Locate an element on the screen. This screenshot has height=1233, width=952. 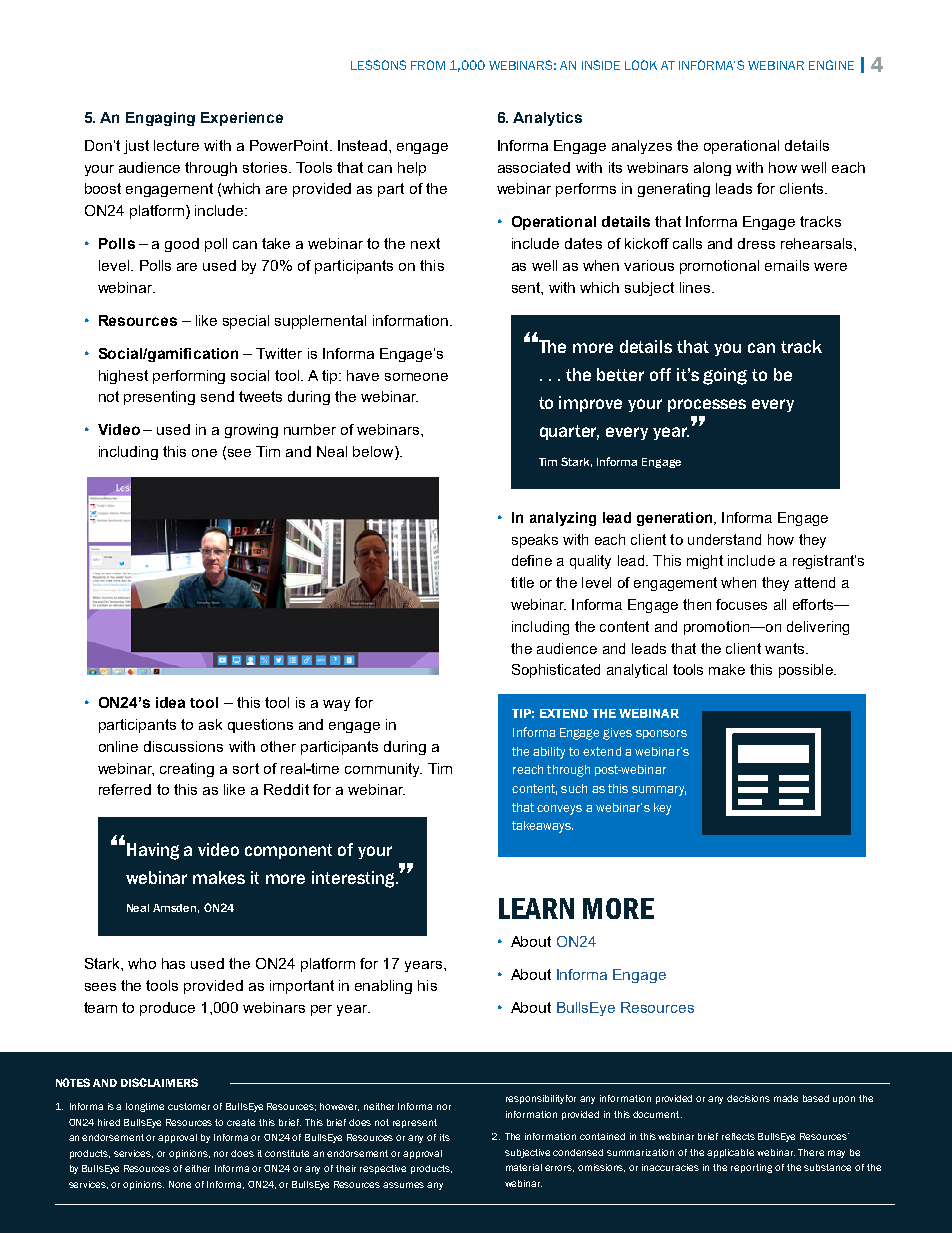
title is located at coordinates (522, 582).
